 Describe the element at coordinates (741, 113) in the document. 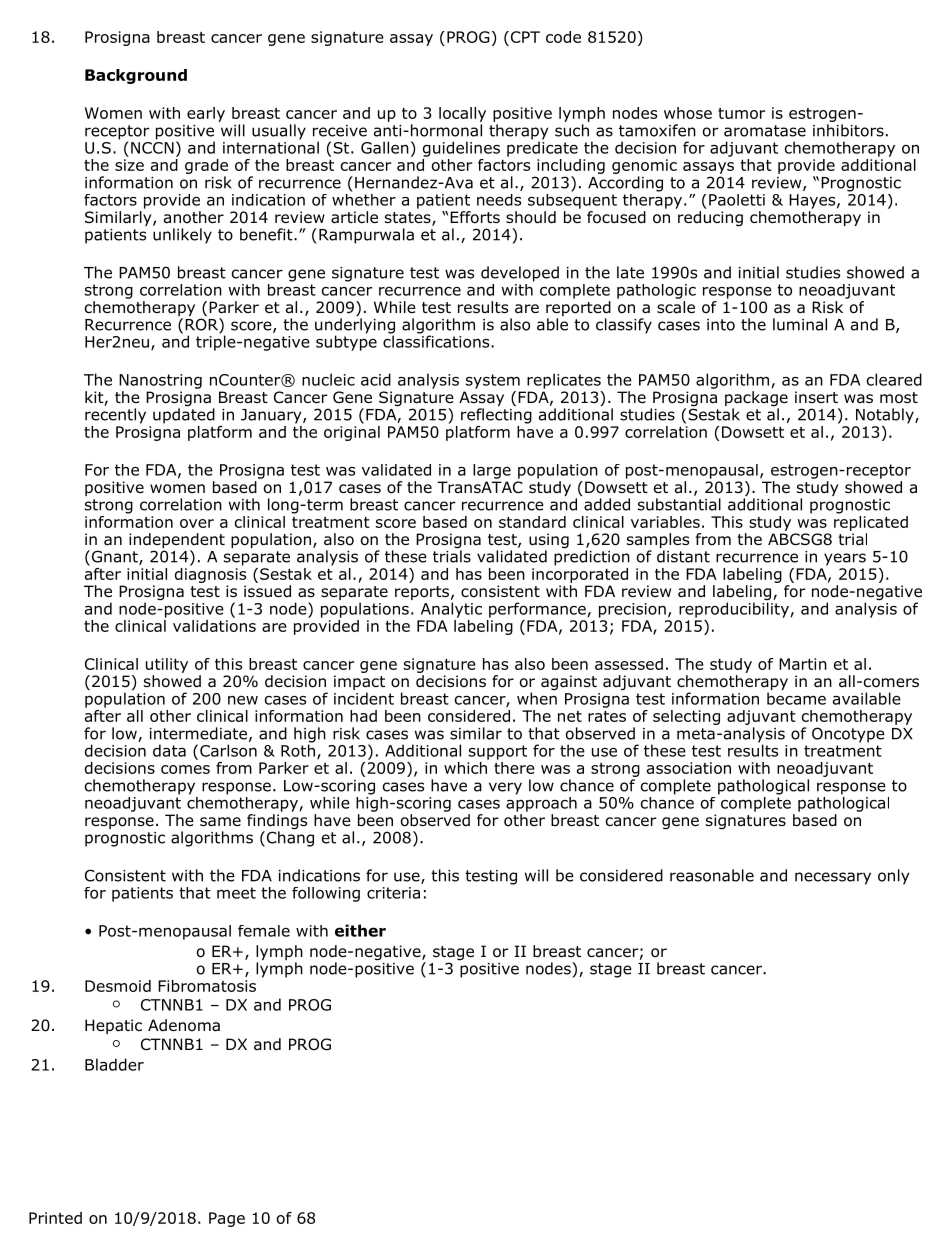

I see `tumor` at that location.
